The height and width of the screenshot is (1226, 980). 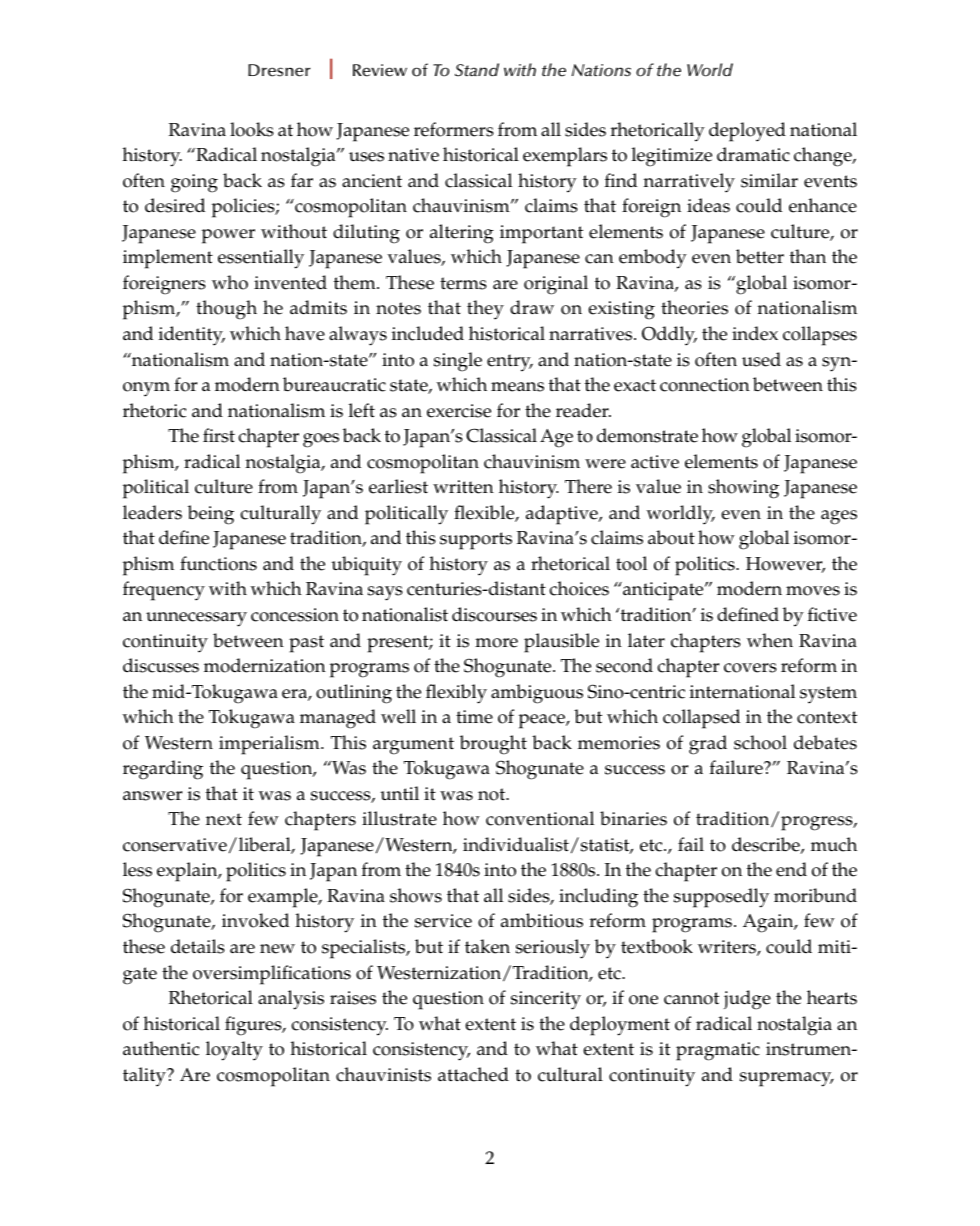 What do you see at coordinates (164, 591) in the screenshot?
I see `frequency` at bounding box center [164, 591].
